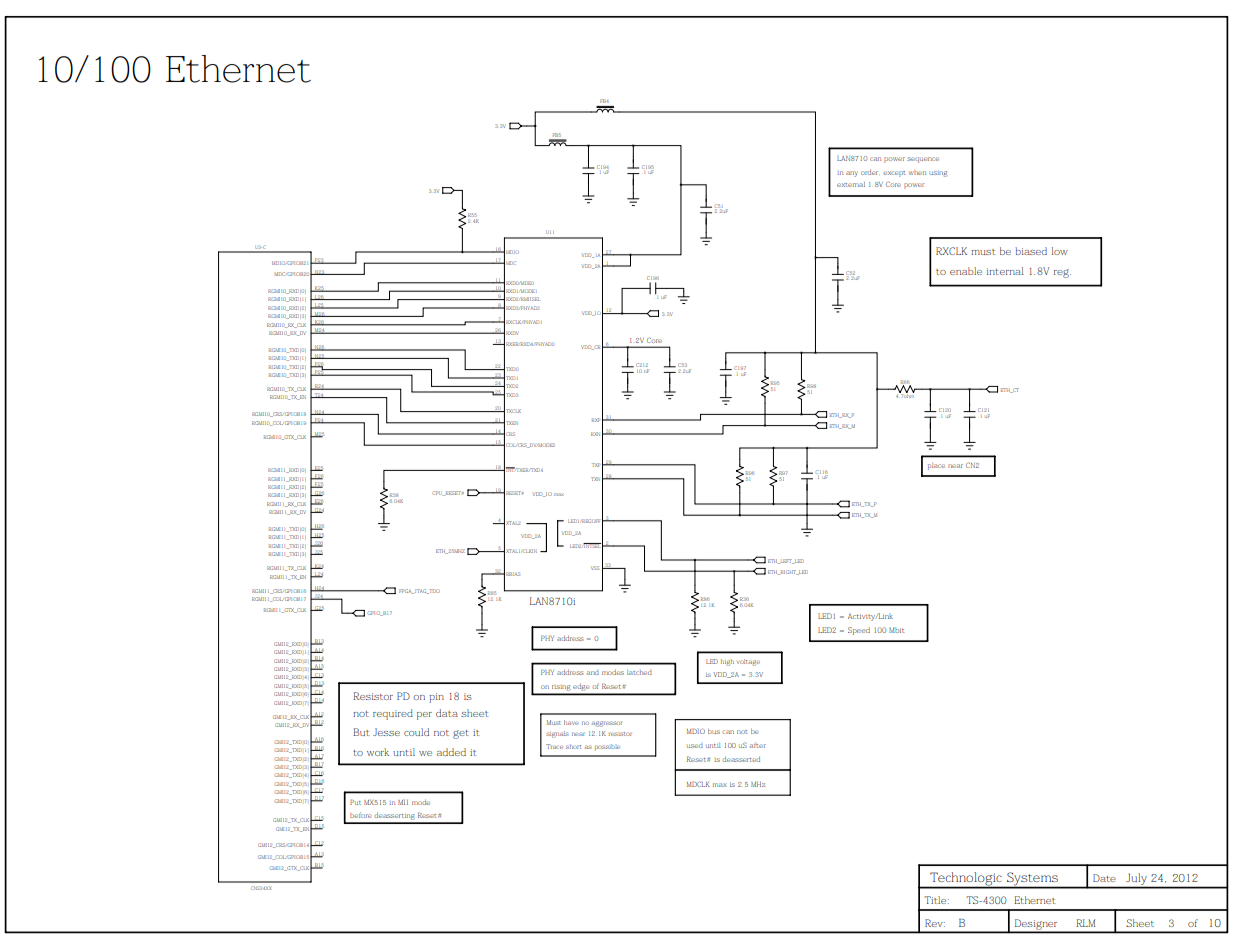  What do you see at coordinates (361, 815) in the image?
I see `before` at bounding box center [361, 815].
